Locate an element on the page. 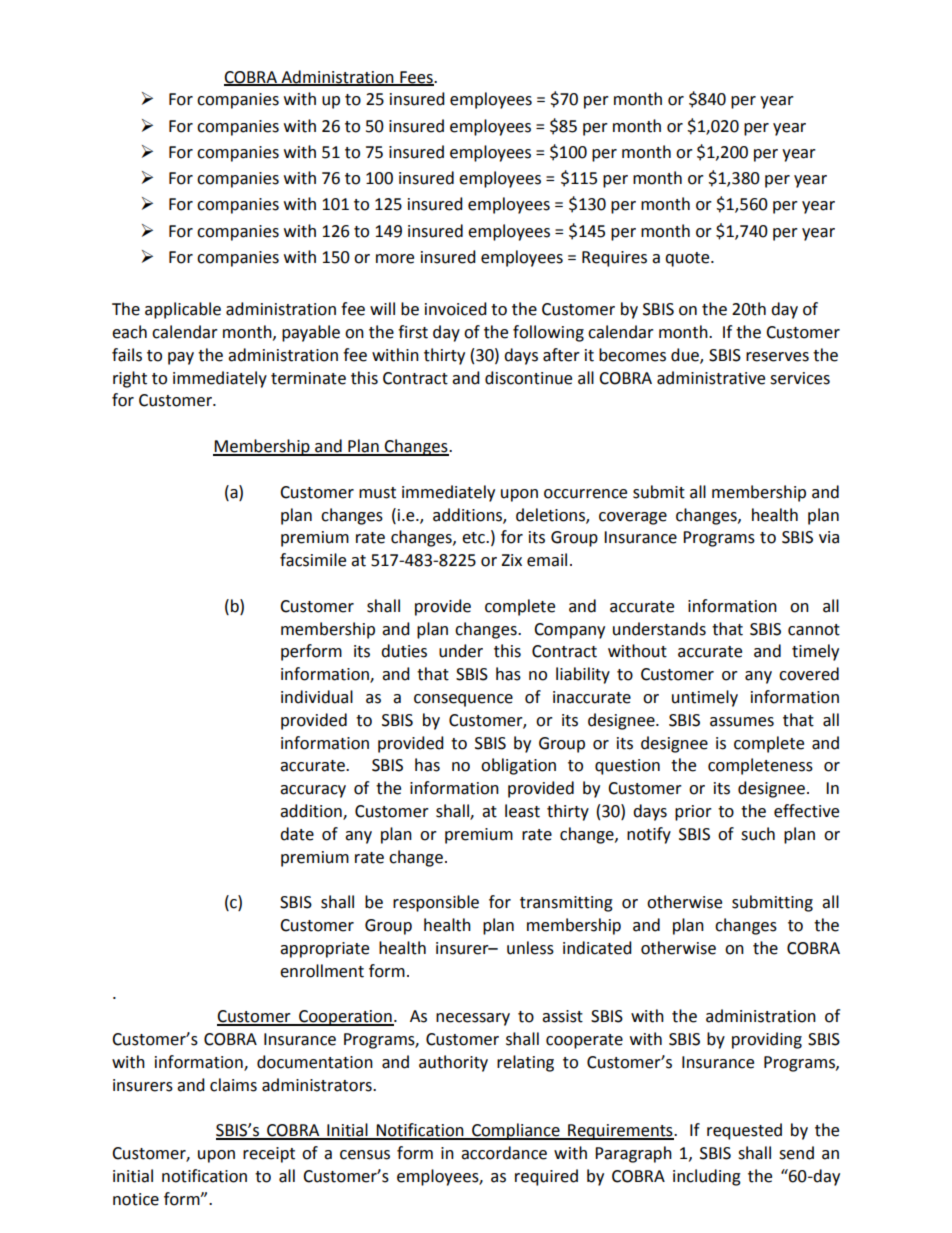  receipt is located at coordinates (269, 1155).
